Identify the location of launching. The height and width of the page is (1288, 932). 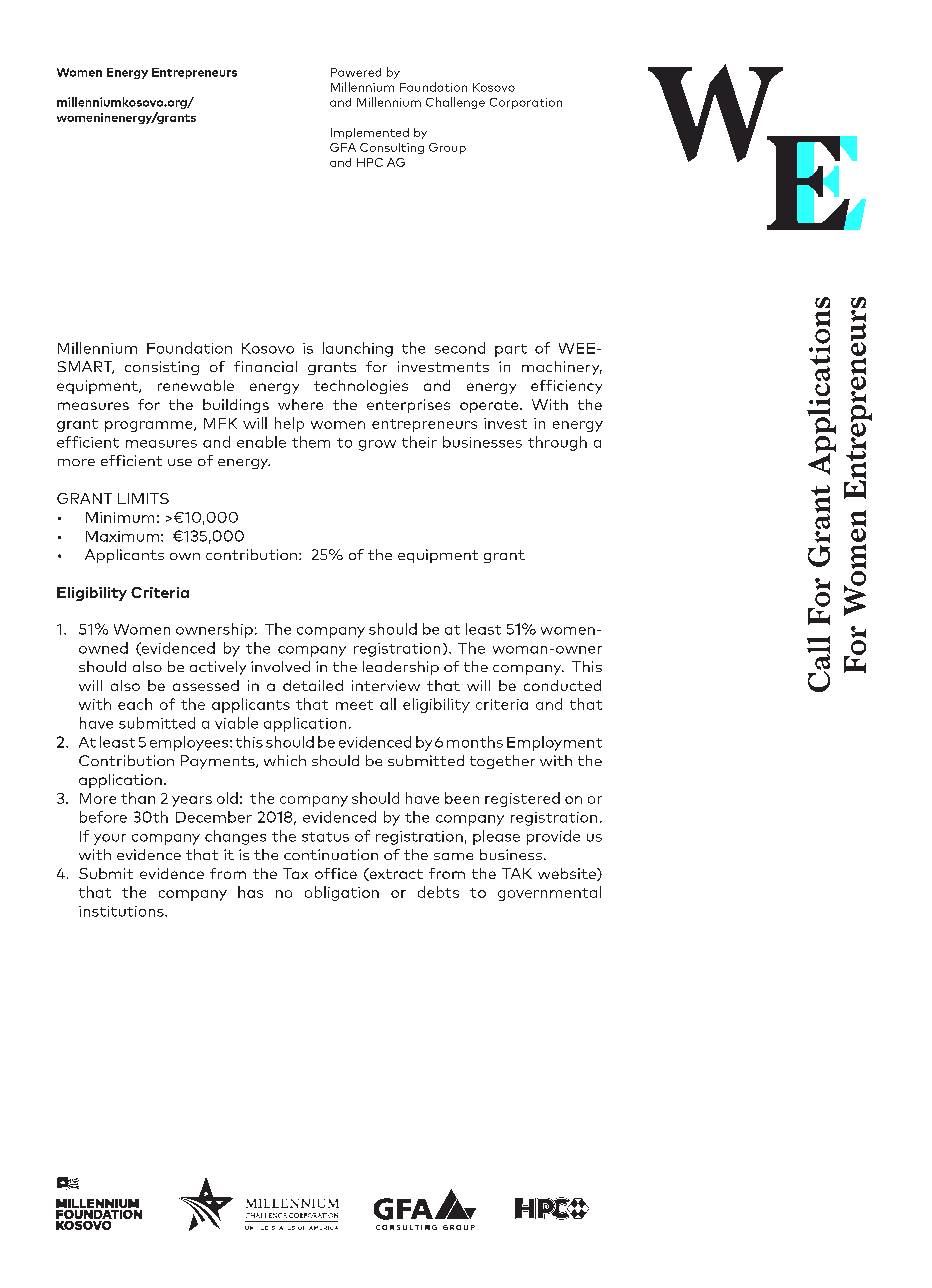
(358, 349).
